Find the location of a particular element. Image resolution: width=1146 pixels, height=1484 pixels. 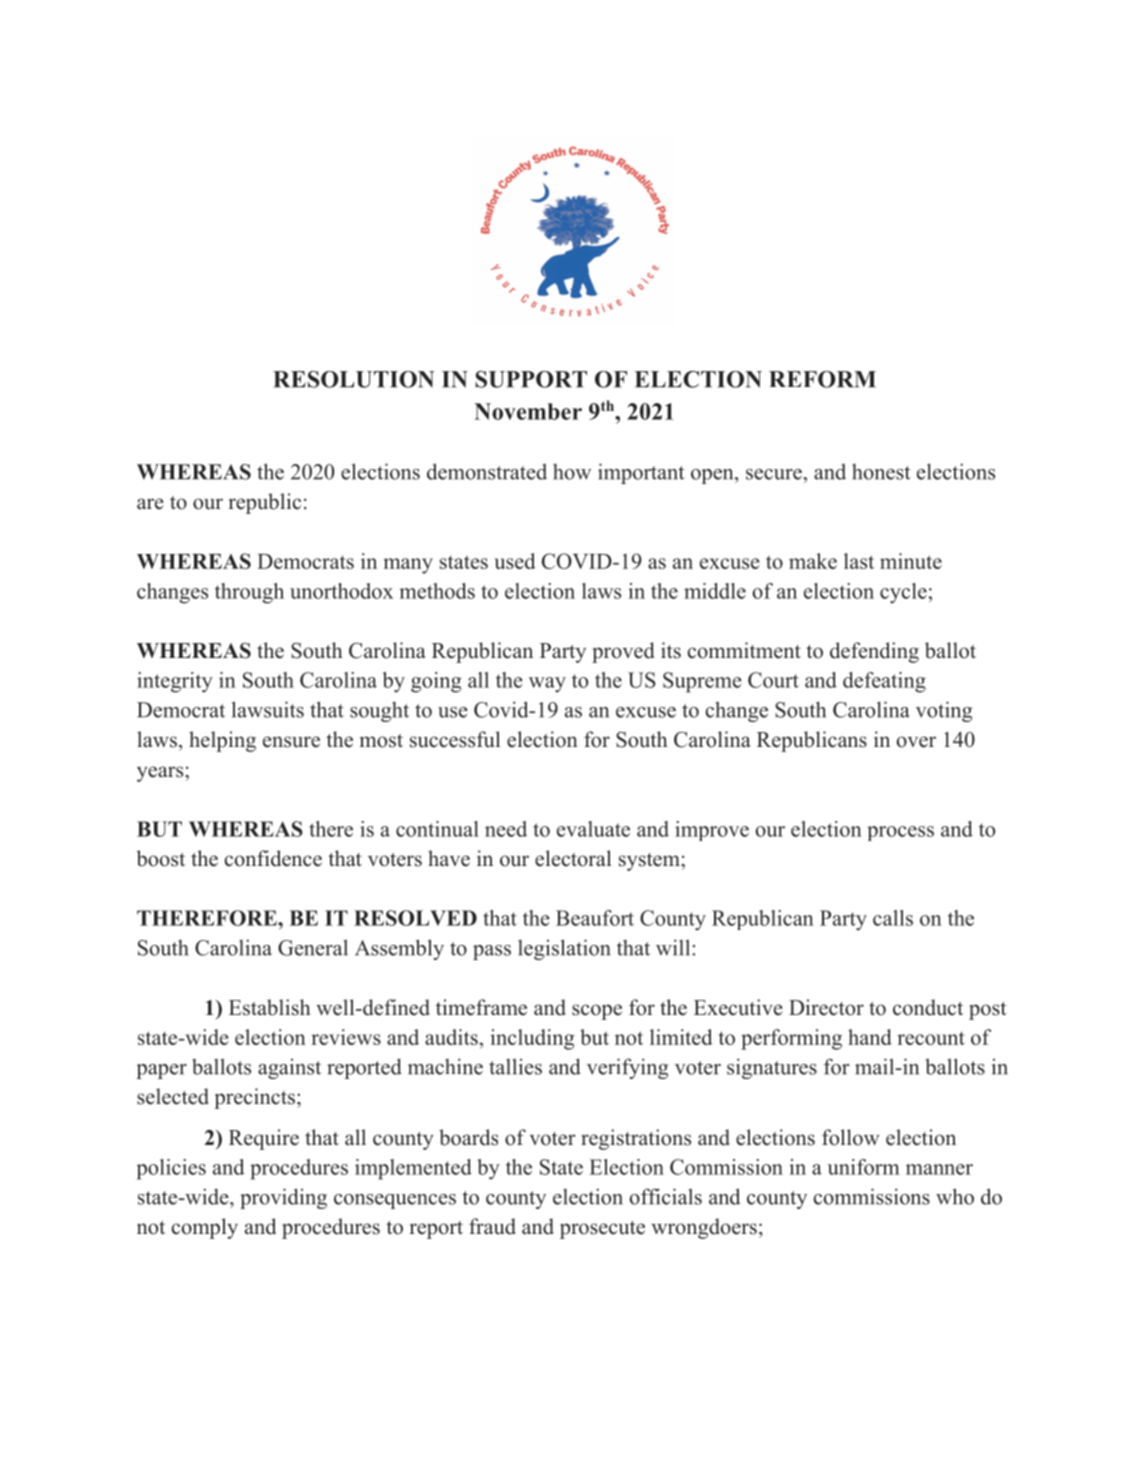

cycle is located at coordinates (903, 593).
